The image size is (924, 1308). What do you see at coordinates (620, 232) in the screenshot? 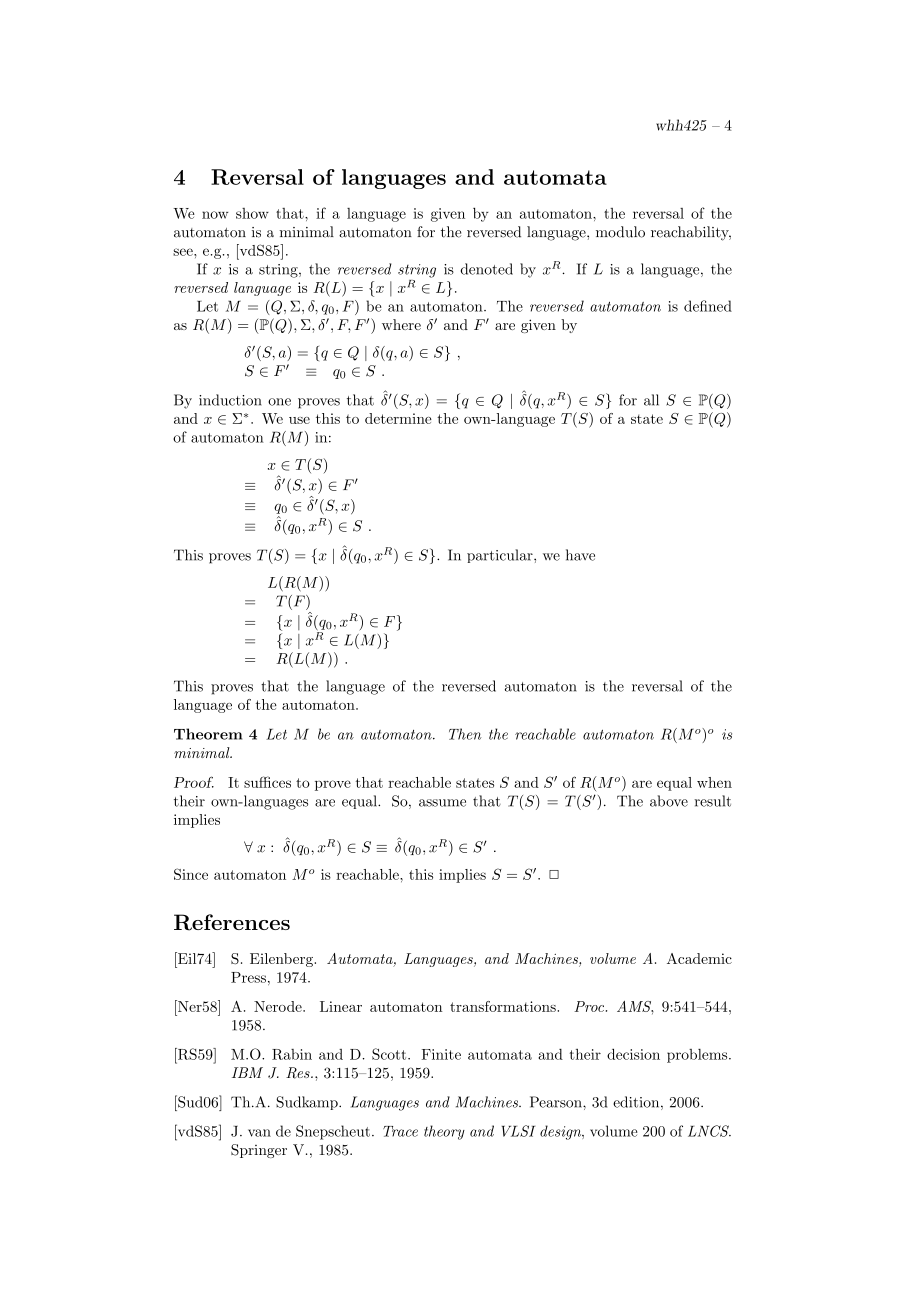
I see `modulo` at bounding box center [620, 232].
